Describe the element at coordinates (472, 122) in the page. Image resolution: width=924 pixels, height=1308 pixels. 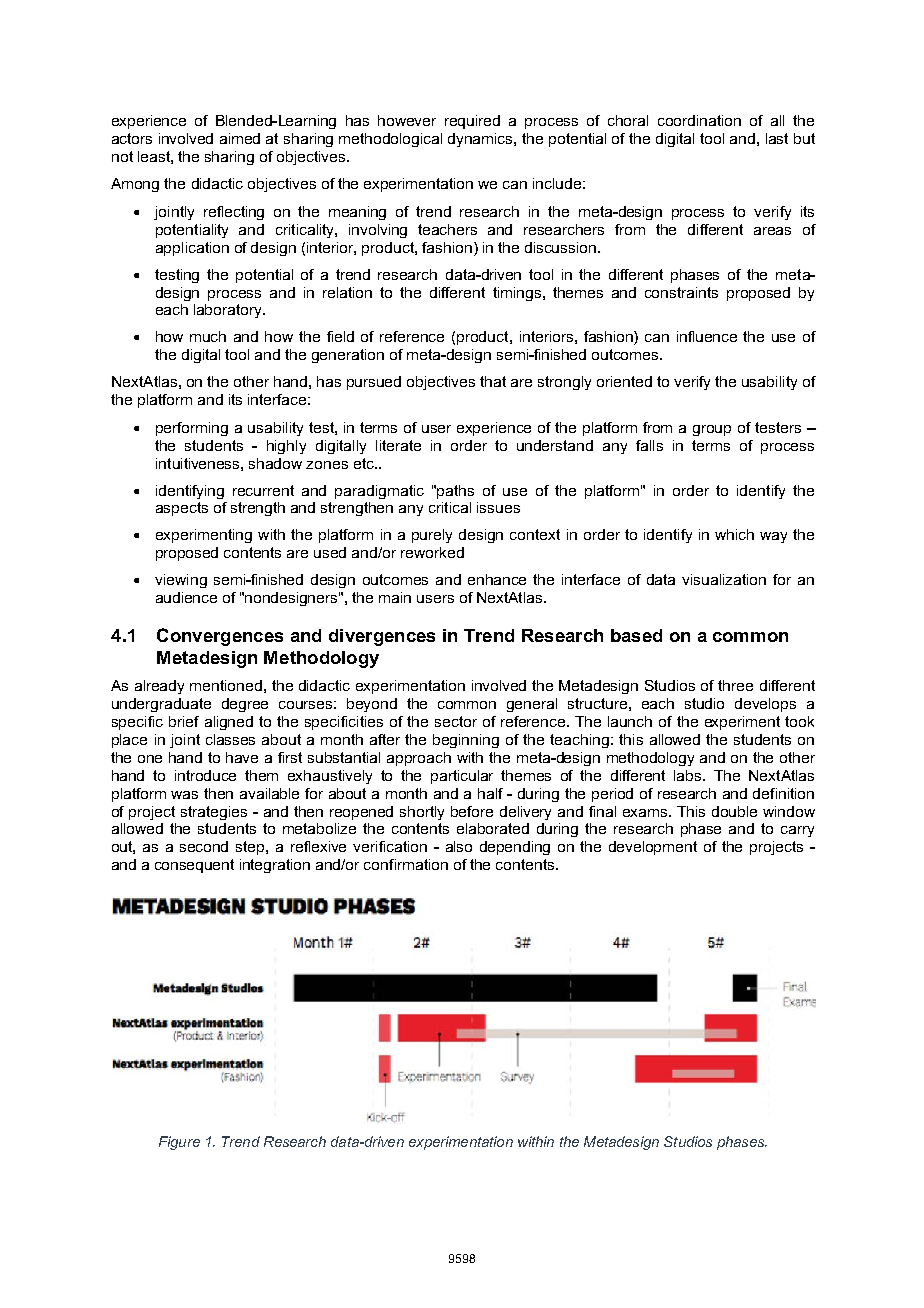
I see `required` at that location.
